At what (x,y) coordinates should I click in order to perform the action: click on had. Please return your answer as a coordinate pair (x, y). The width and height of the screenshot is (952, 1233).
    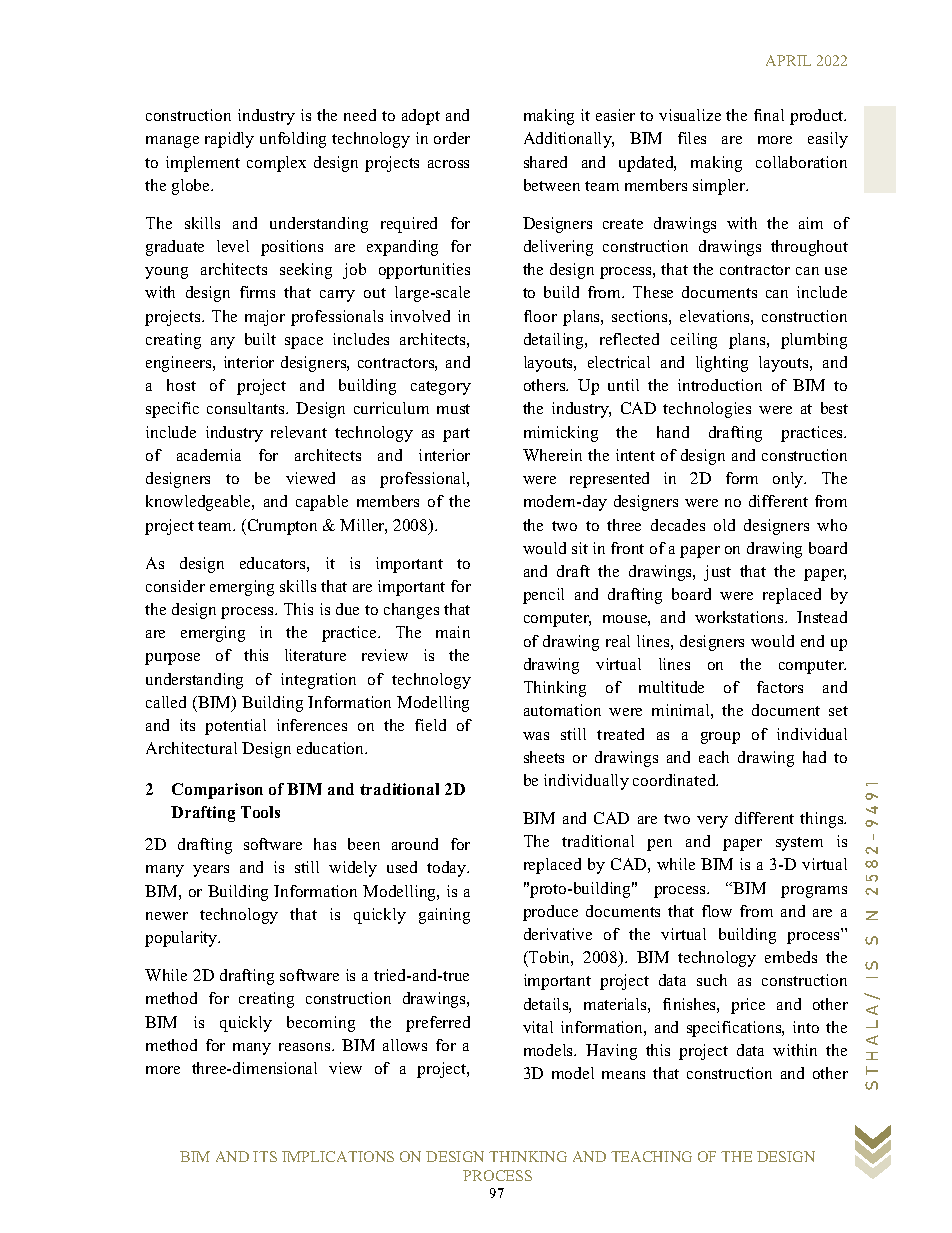
    Looking at the image, I should click on (814, 757).
